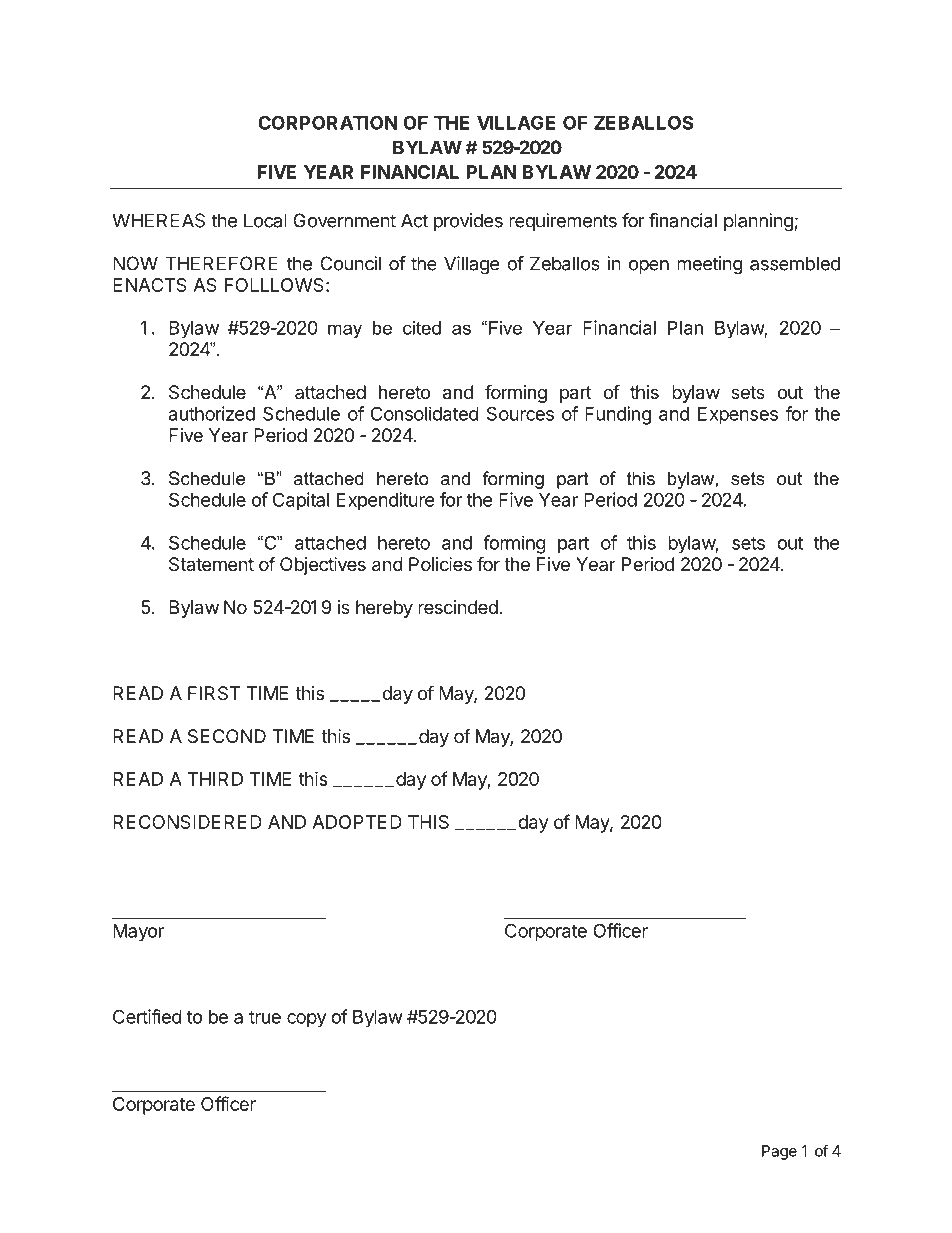  I want to click on Consolidated, so click(425, 413).
